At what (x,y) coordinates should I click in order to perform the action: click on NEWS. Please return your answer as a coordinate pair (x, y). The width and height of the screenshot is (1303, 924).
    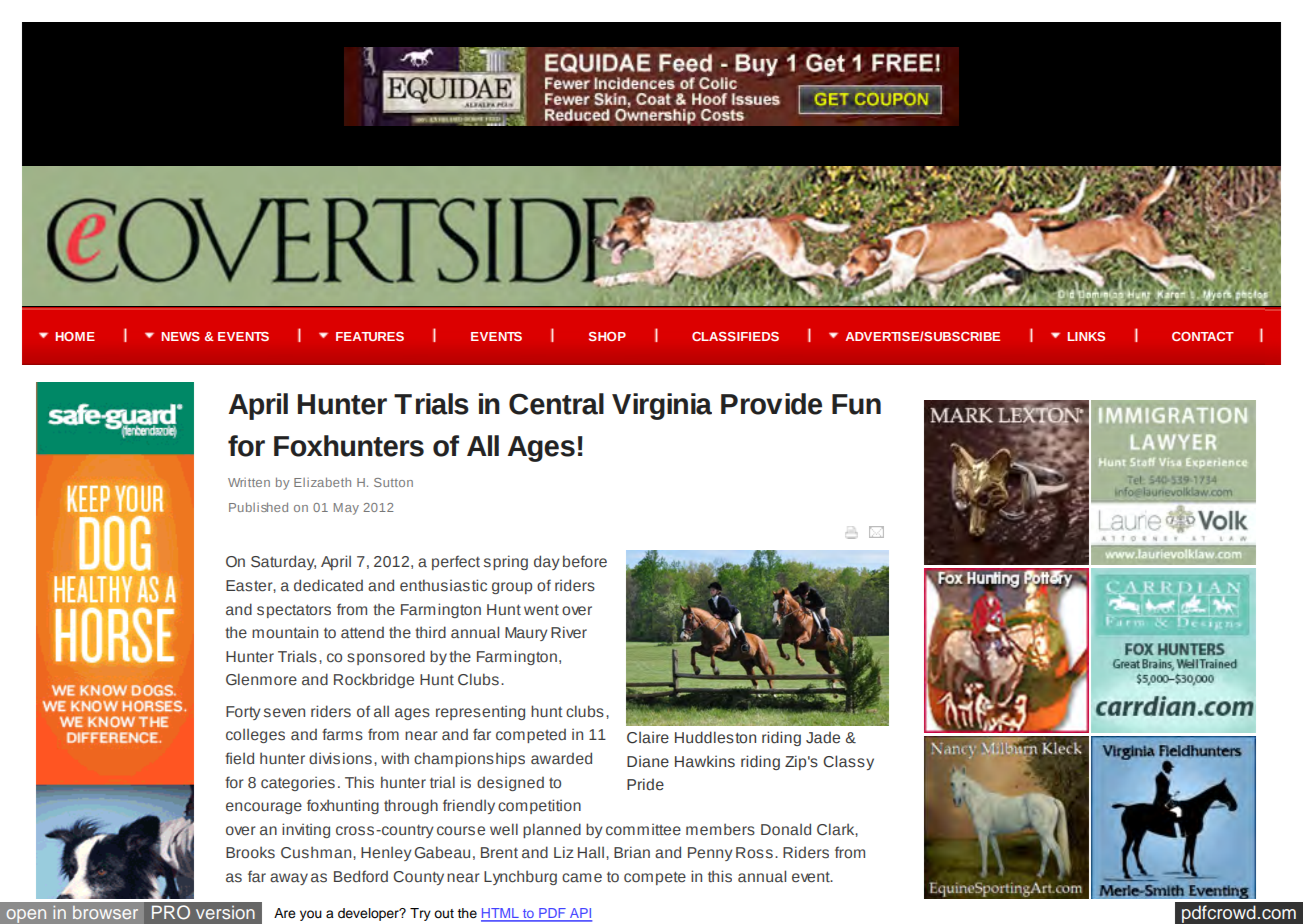
    Looking at the image, I should click on (180, 336).
